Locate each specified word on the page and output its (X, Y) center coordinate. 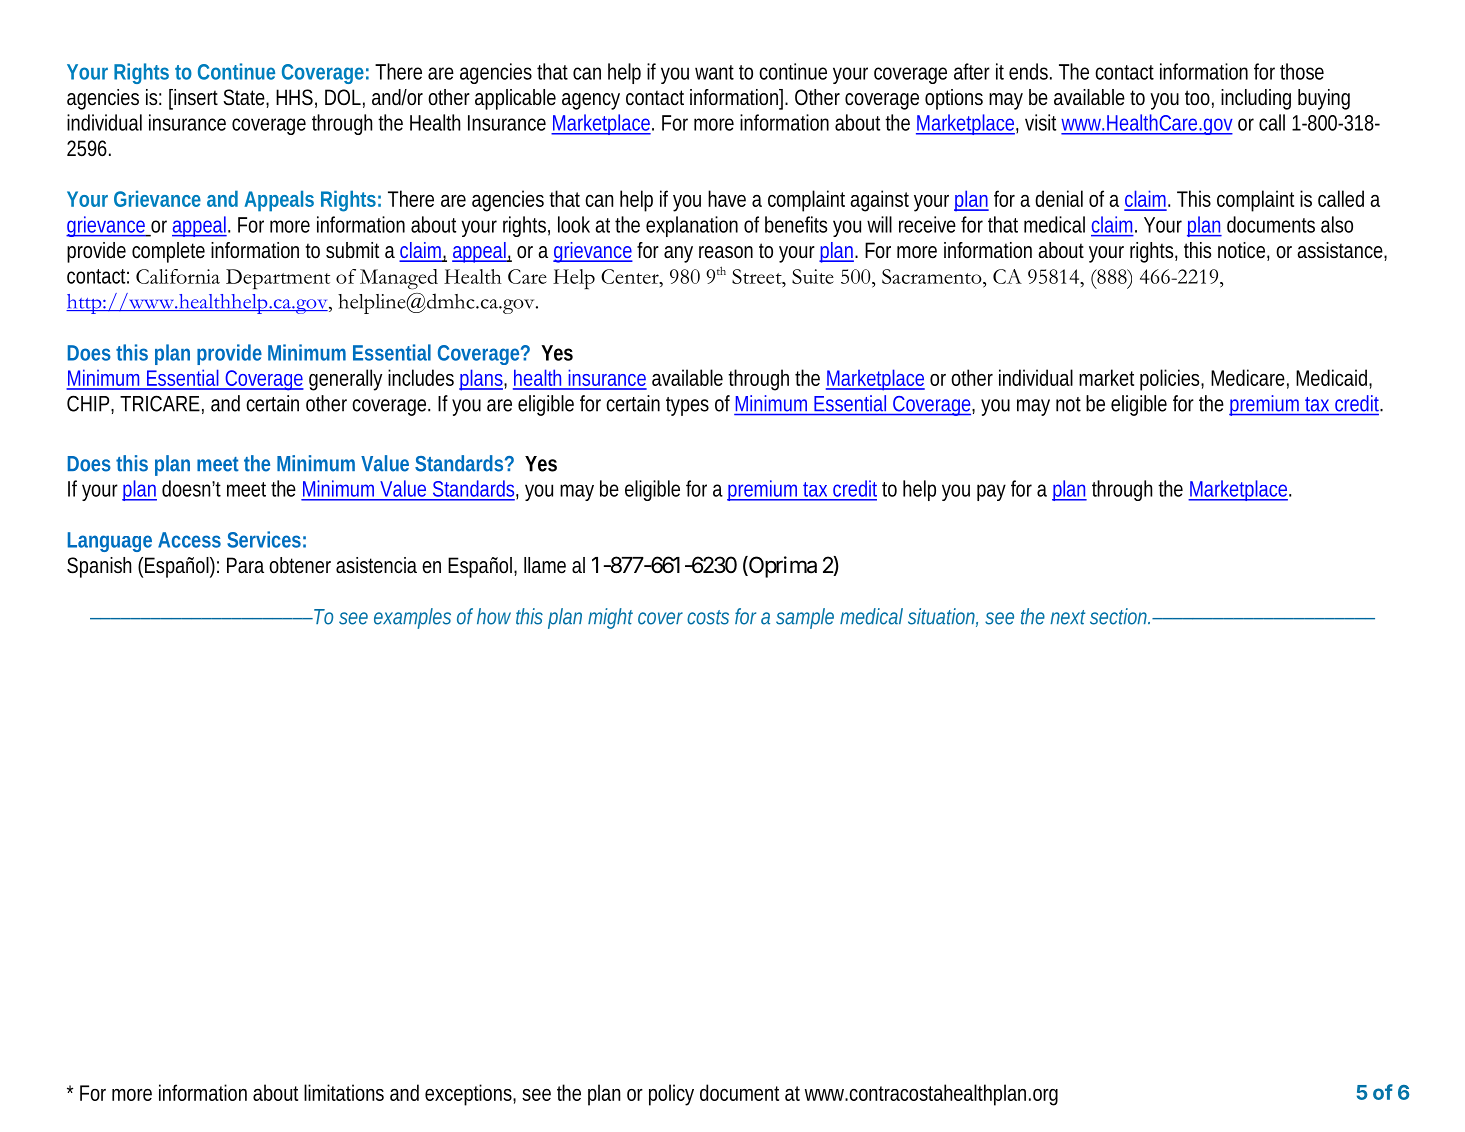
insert (195, 97)
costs (708, 617)
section (1120, 616)
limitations (344, 1092)
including (1256, 99)
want (714, 72)
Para (245, 565)
